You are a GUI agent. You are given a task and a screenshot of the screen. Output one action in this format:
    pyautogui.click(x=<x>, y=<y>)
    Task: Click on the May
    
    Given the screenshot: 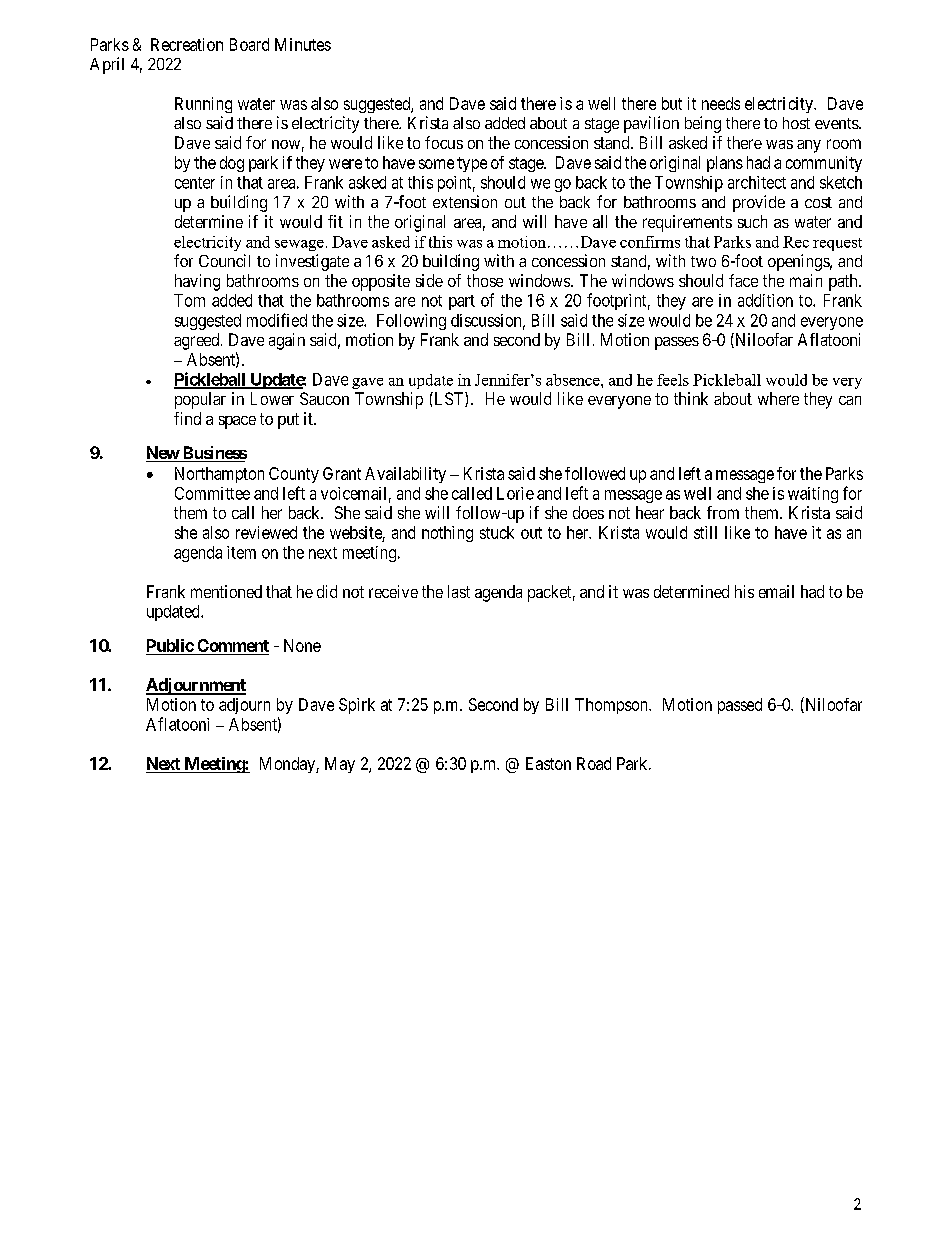 What is the action you would take?
    pyautogui.click(x=340, y=765)
